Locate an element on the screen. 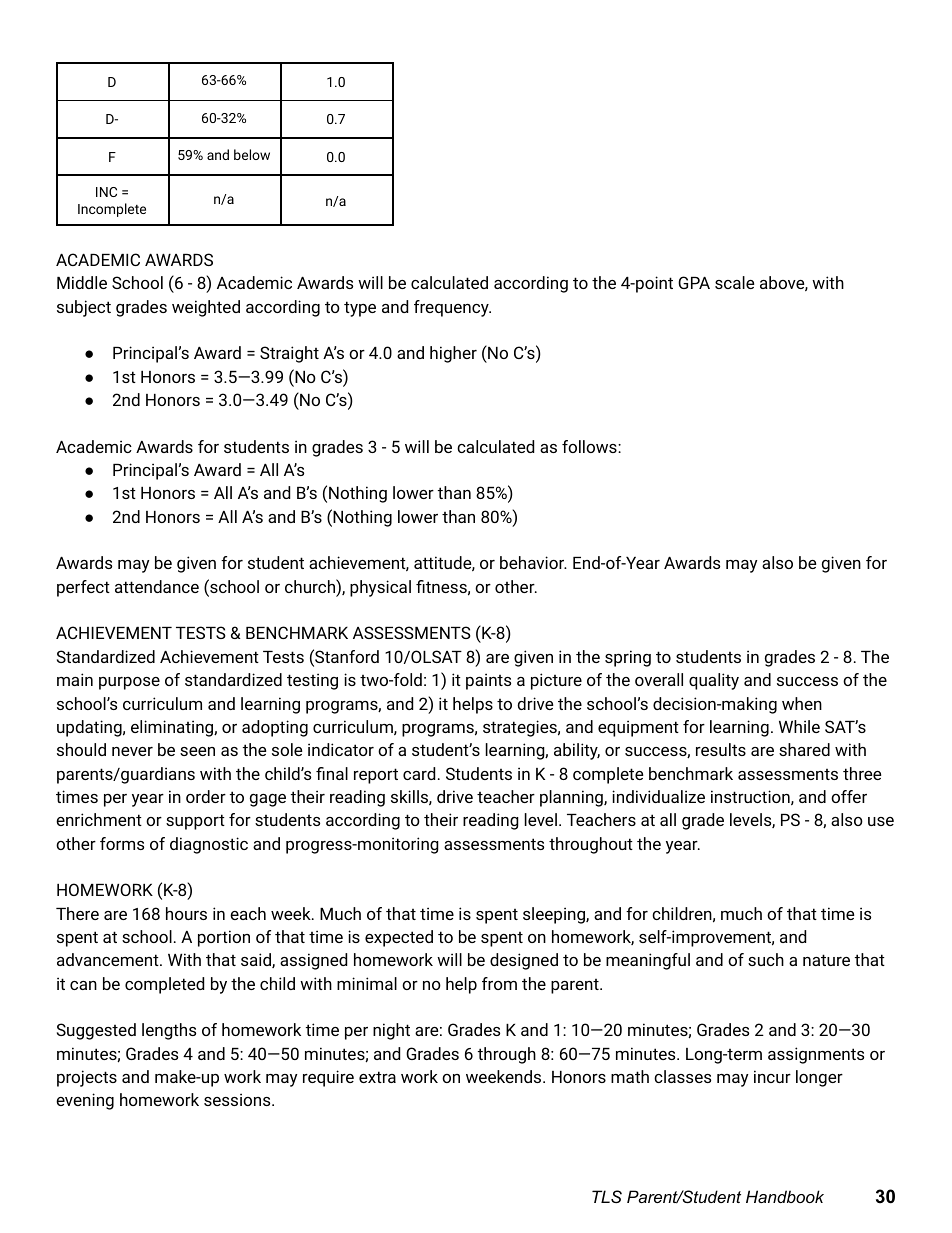 This screenshot has height=1233, width=952. when is located at coordinates (802, 703).
